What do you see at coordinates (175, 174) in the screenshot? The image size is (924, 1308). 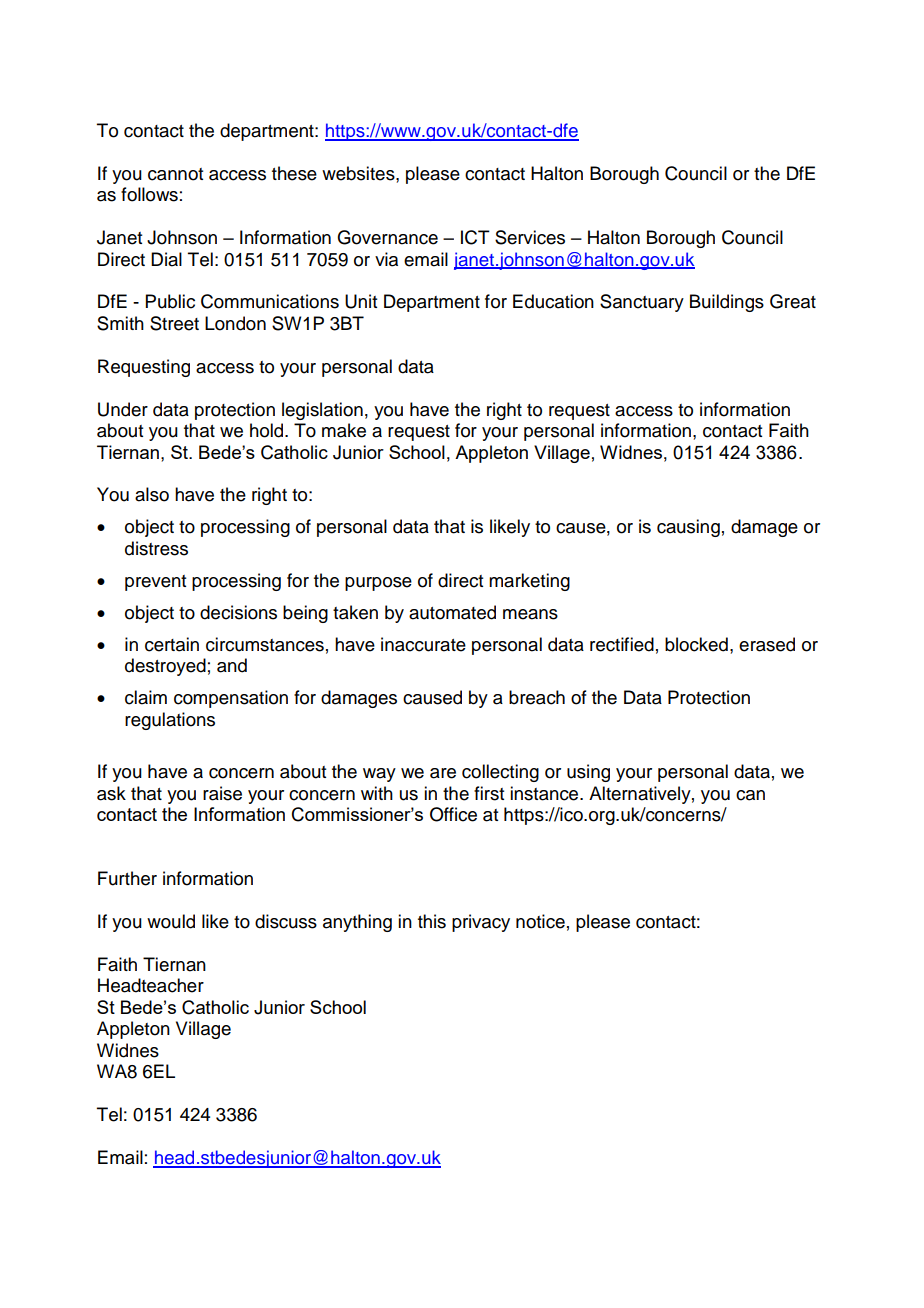 I see `cannot` at bounding box center [175, 174].
